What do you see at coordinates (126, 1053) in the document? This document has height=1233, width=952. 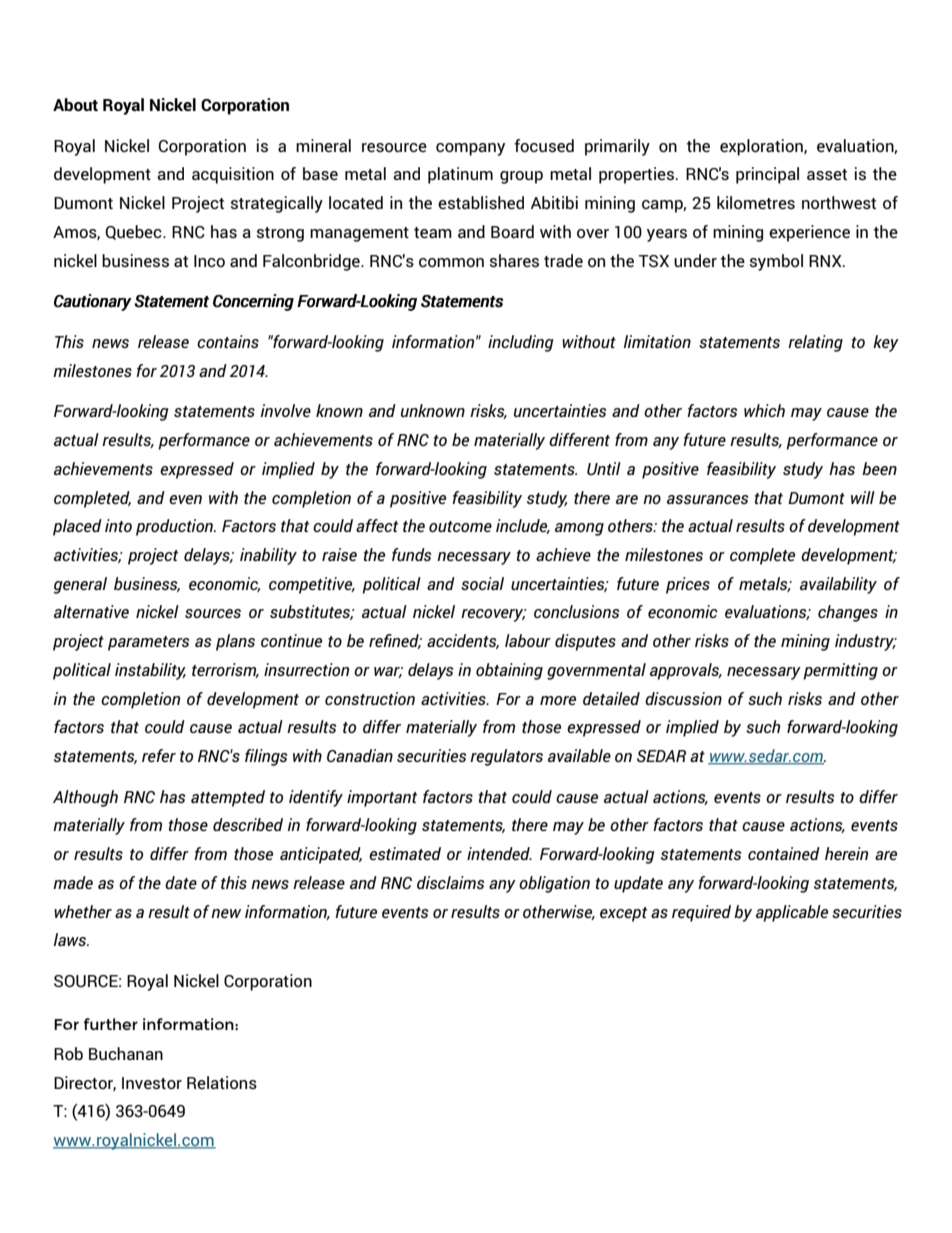 I see `Buchanan` at bounding box center [126, 1053].
